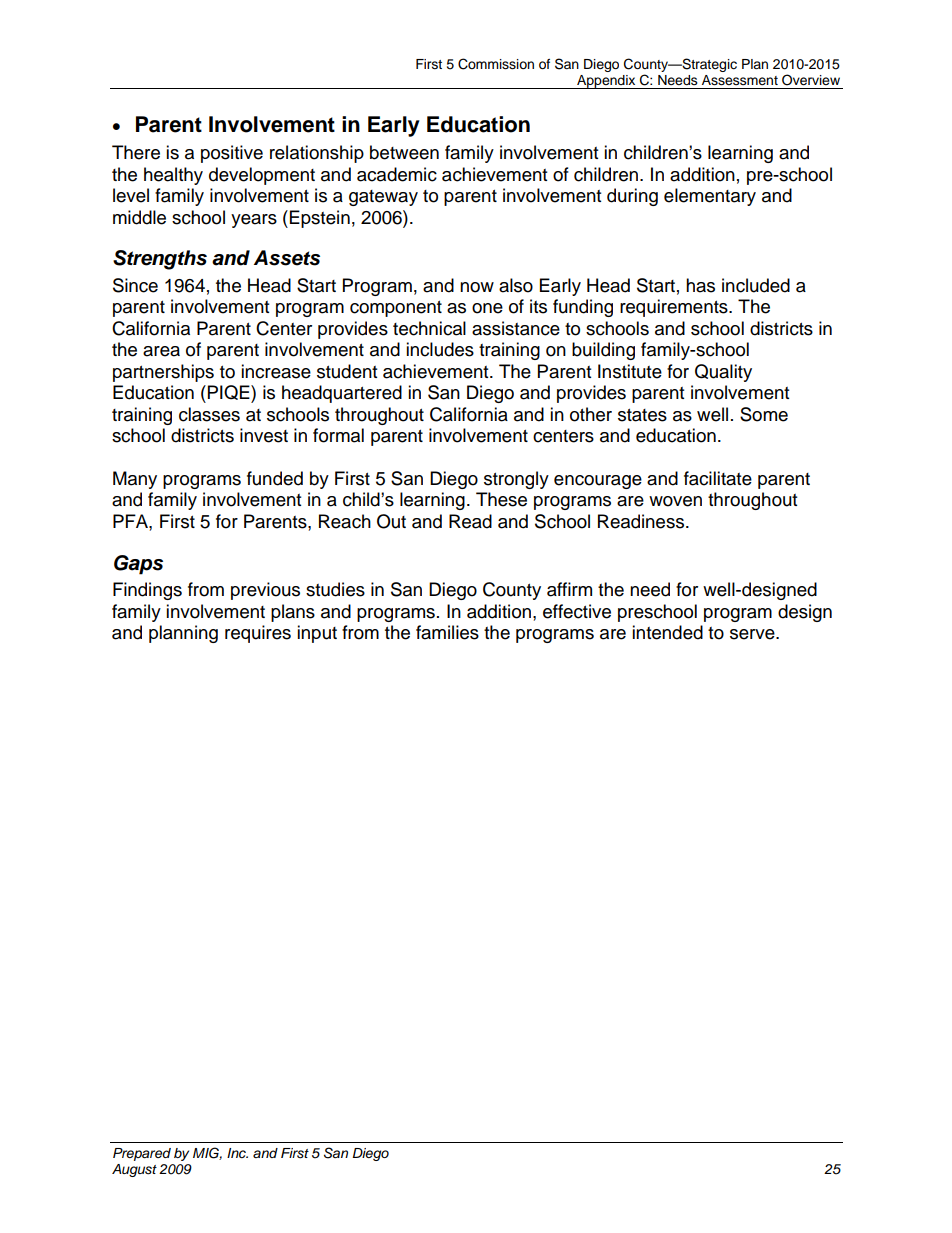  Describe the element at coordinates (447, 632) in the screenshot. I see `families` at that location.
